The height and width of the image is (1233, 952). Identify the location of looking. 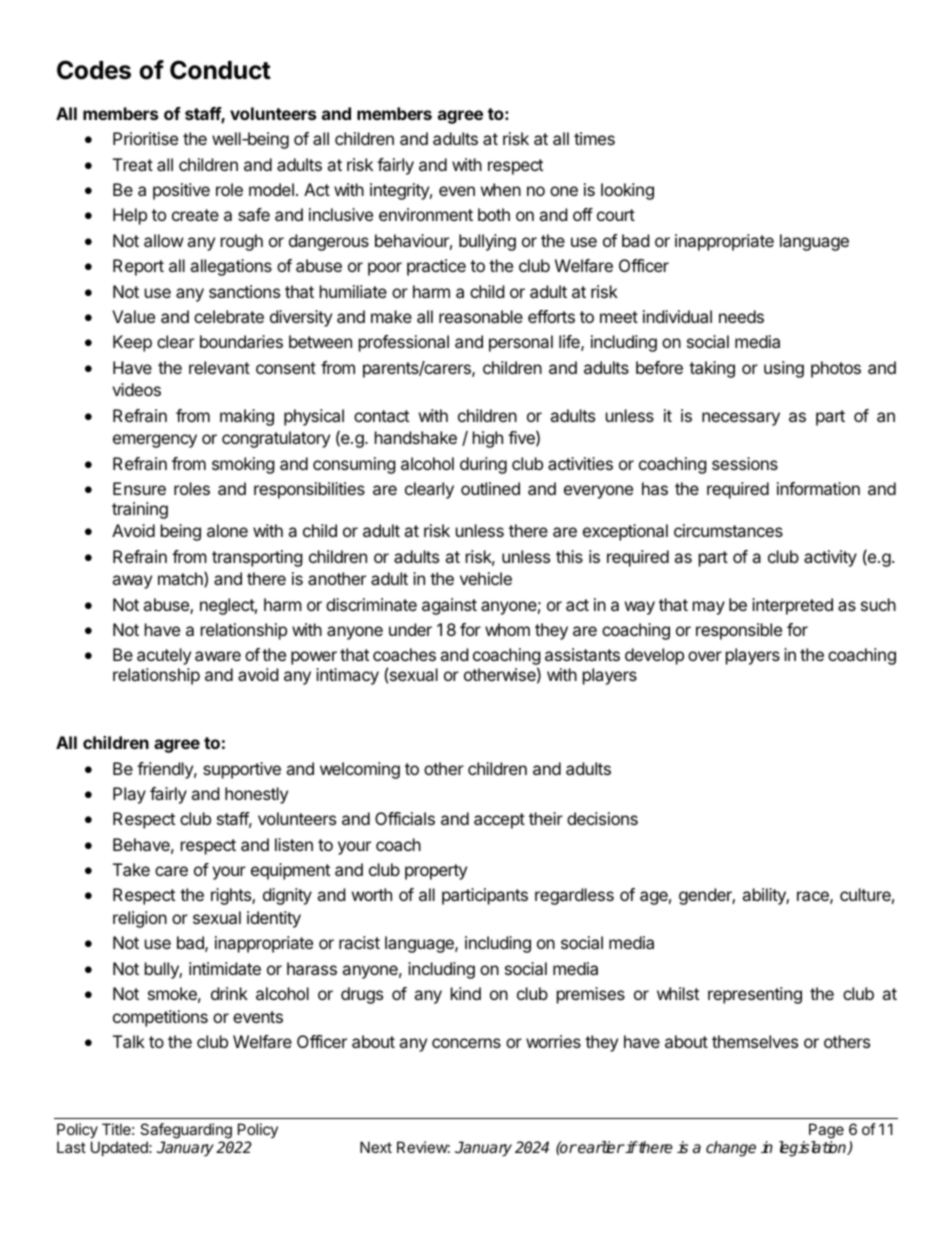
(627, 191).
